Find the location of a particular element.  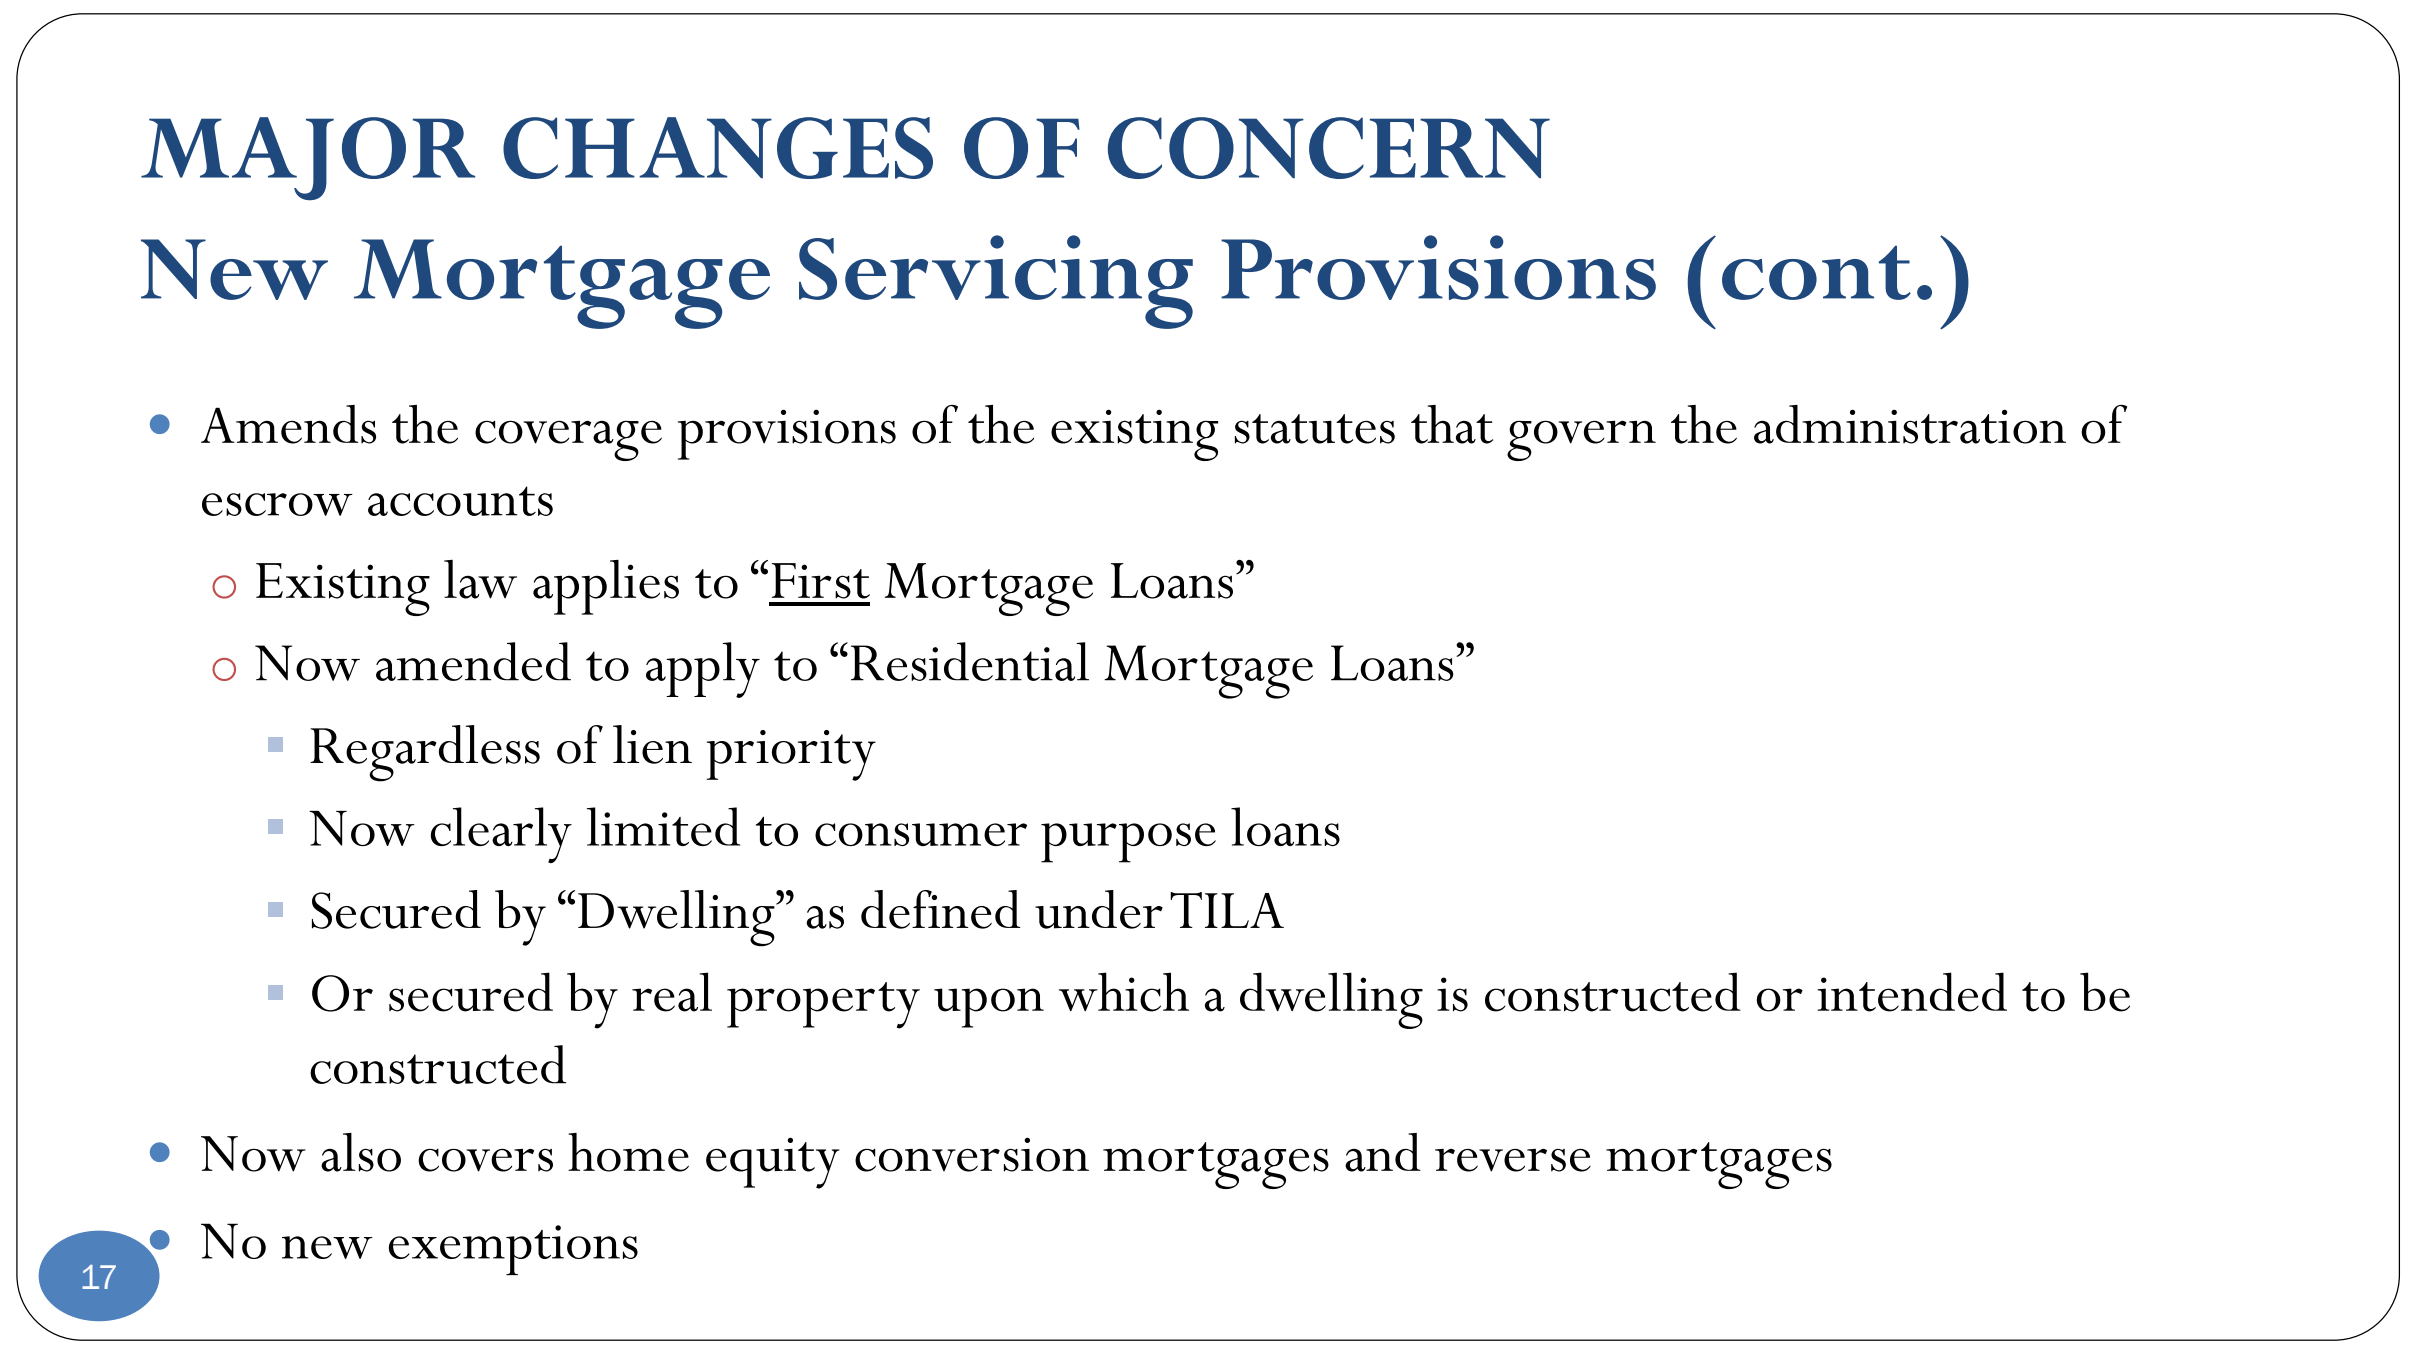

coverage is located at coordinates (568, 440).
